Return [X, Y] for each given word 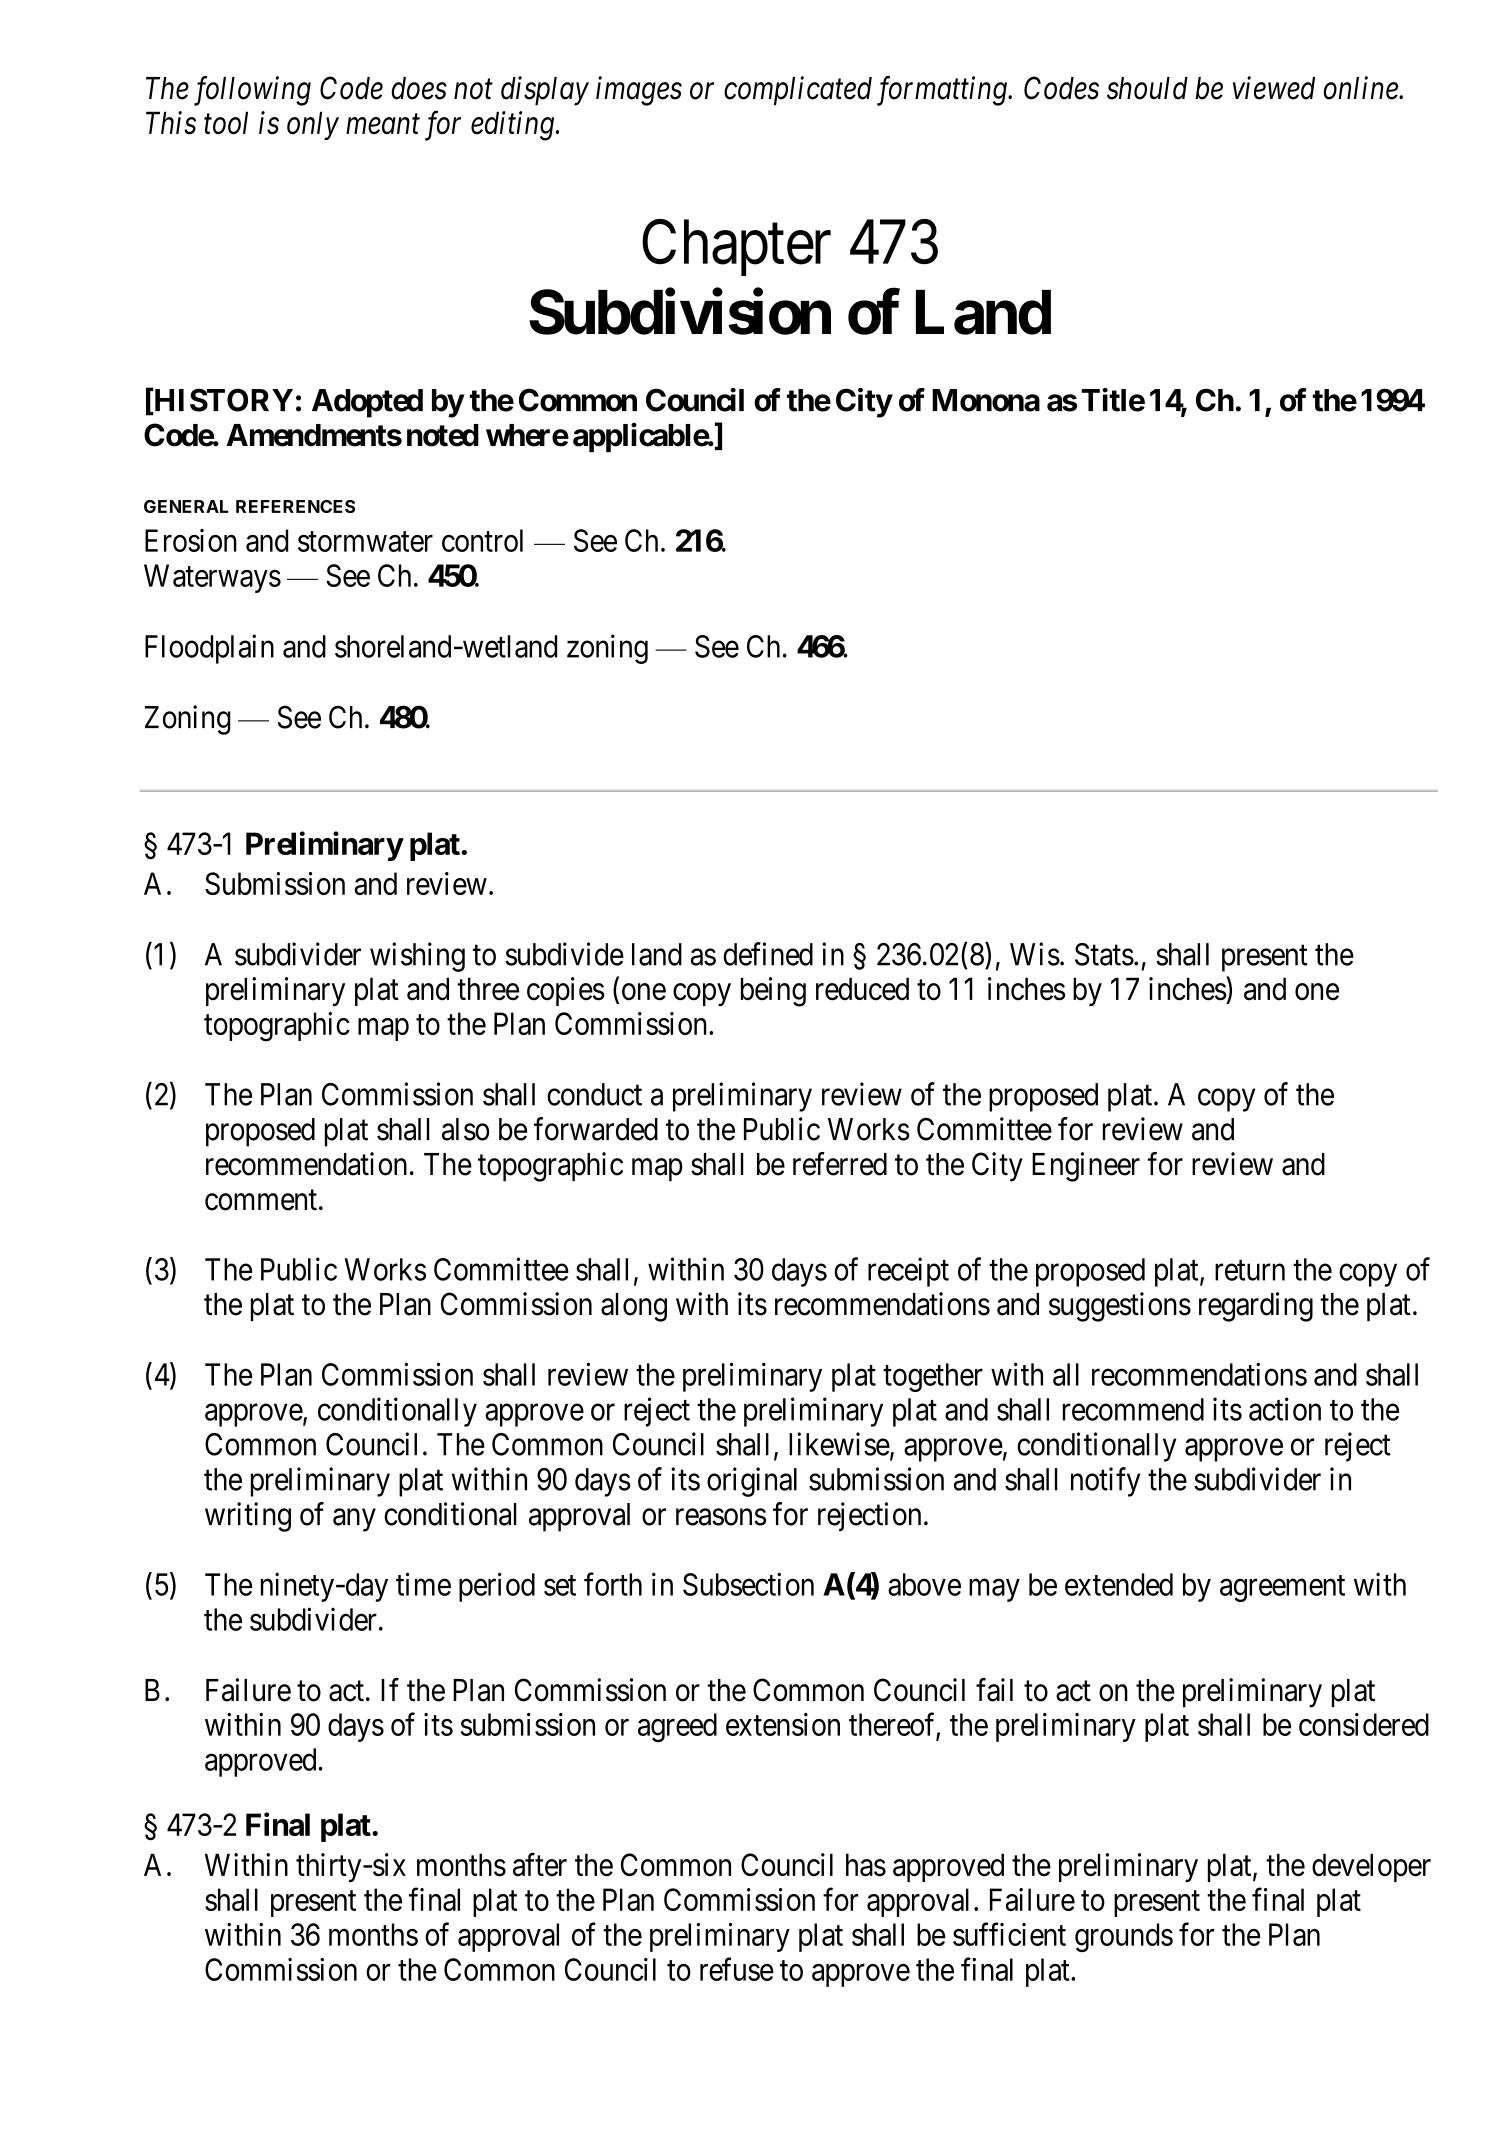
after [540, 1865]
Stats [1104, 954]
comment [261, 1200]
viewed [1274, 88]
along [634, 1307]
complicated [798, 91]
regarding [1256, 1307]
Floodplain [209, 649]
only [313, 125]
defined [768, 954]
